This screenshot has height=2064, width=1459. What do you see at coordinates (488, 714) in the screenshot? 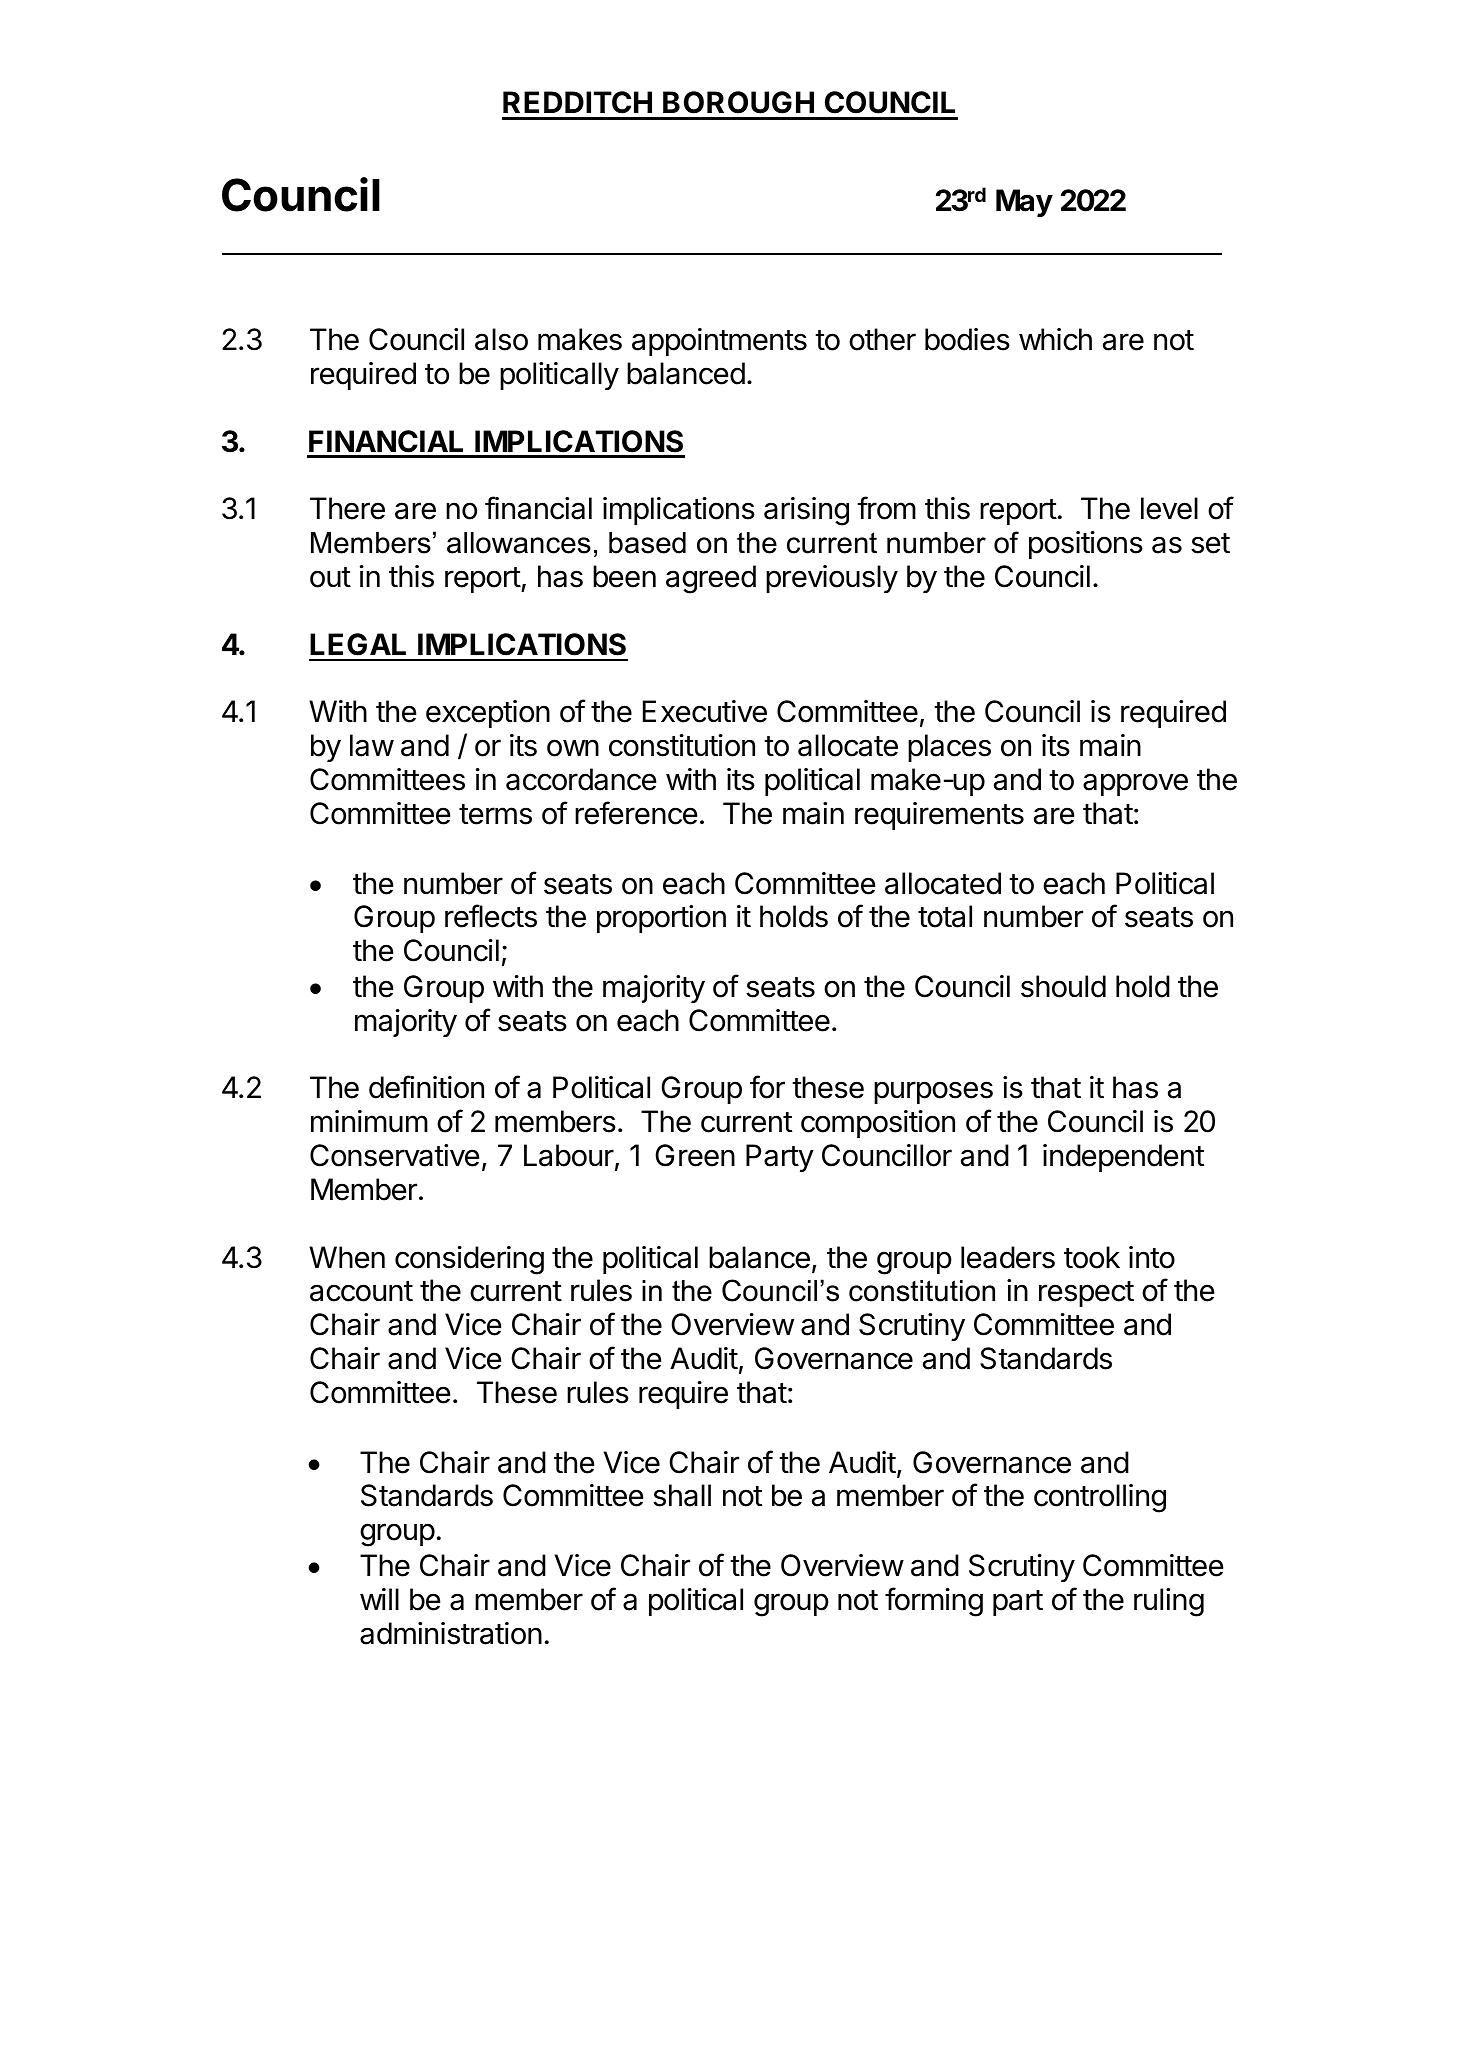
I see `exception` at bounding box center [488, 714].
